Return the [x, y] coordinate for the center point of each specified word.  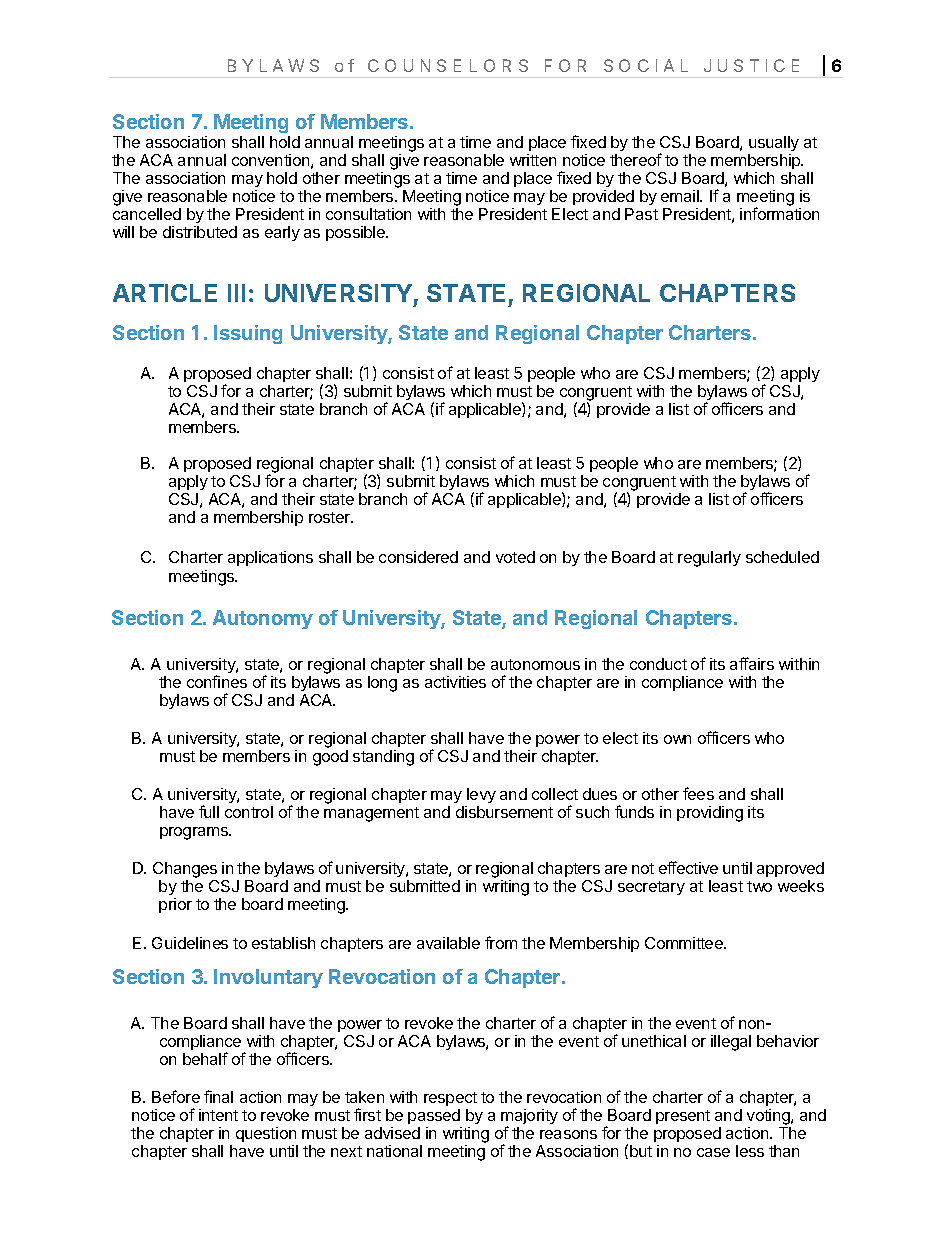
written [533, 160]
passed [435, 1118]
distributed [200, 232]
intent [218, 1115]
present [683, 1117]
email [681, 196]
